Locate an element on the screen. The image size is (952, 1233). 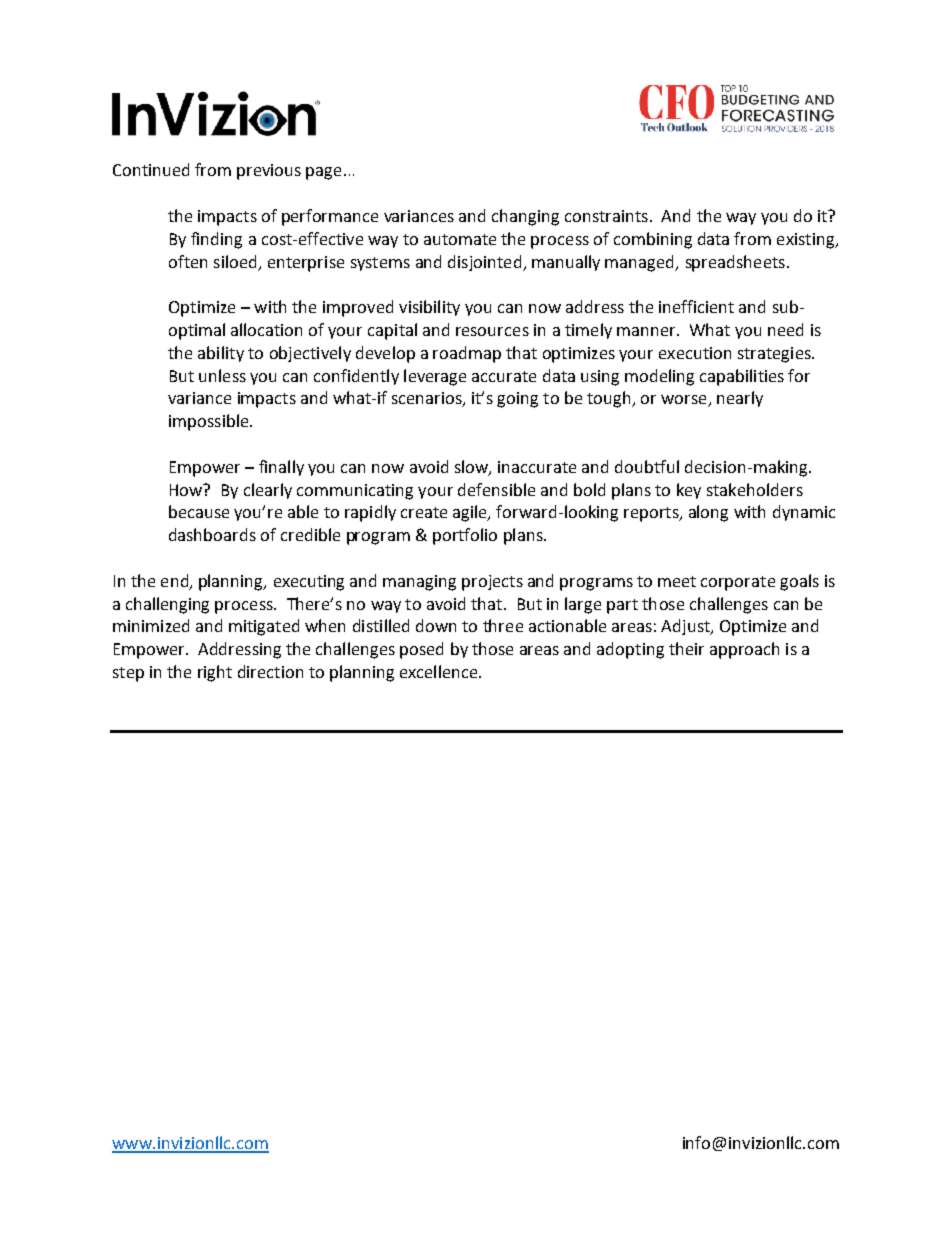
excellence is located at coordinates (440, 671).
